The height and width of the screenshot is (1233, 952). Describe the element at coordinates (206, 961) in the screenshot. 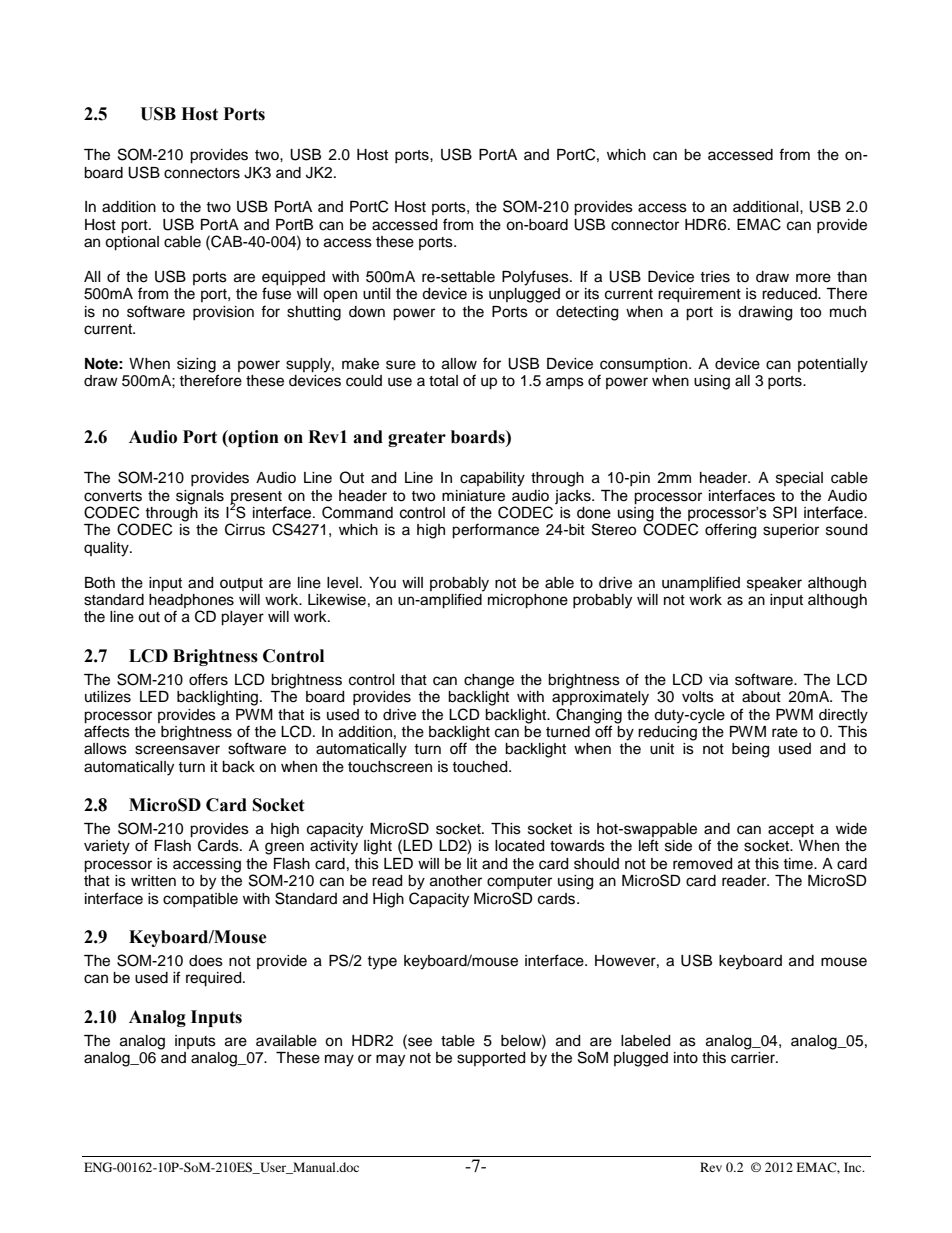

I see `does` at that location.
